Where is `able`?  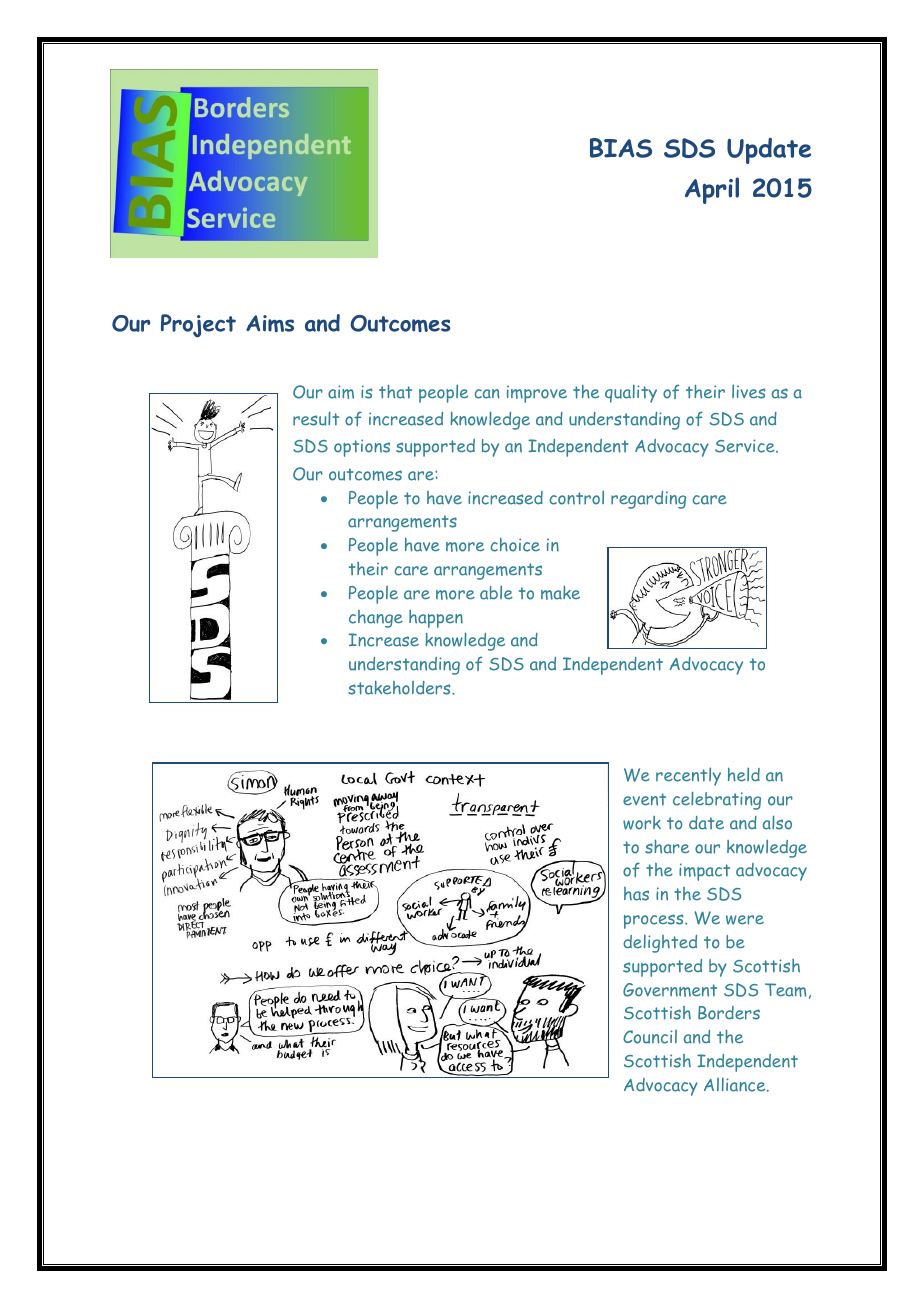 able is located at coordinates (496, 592).
